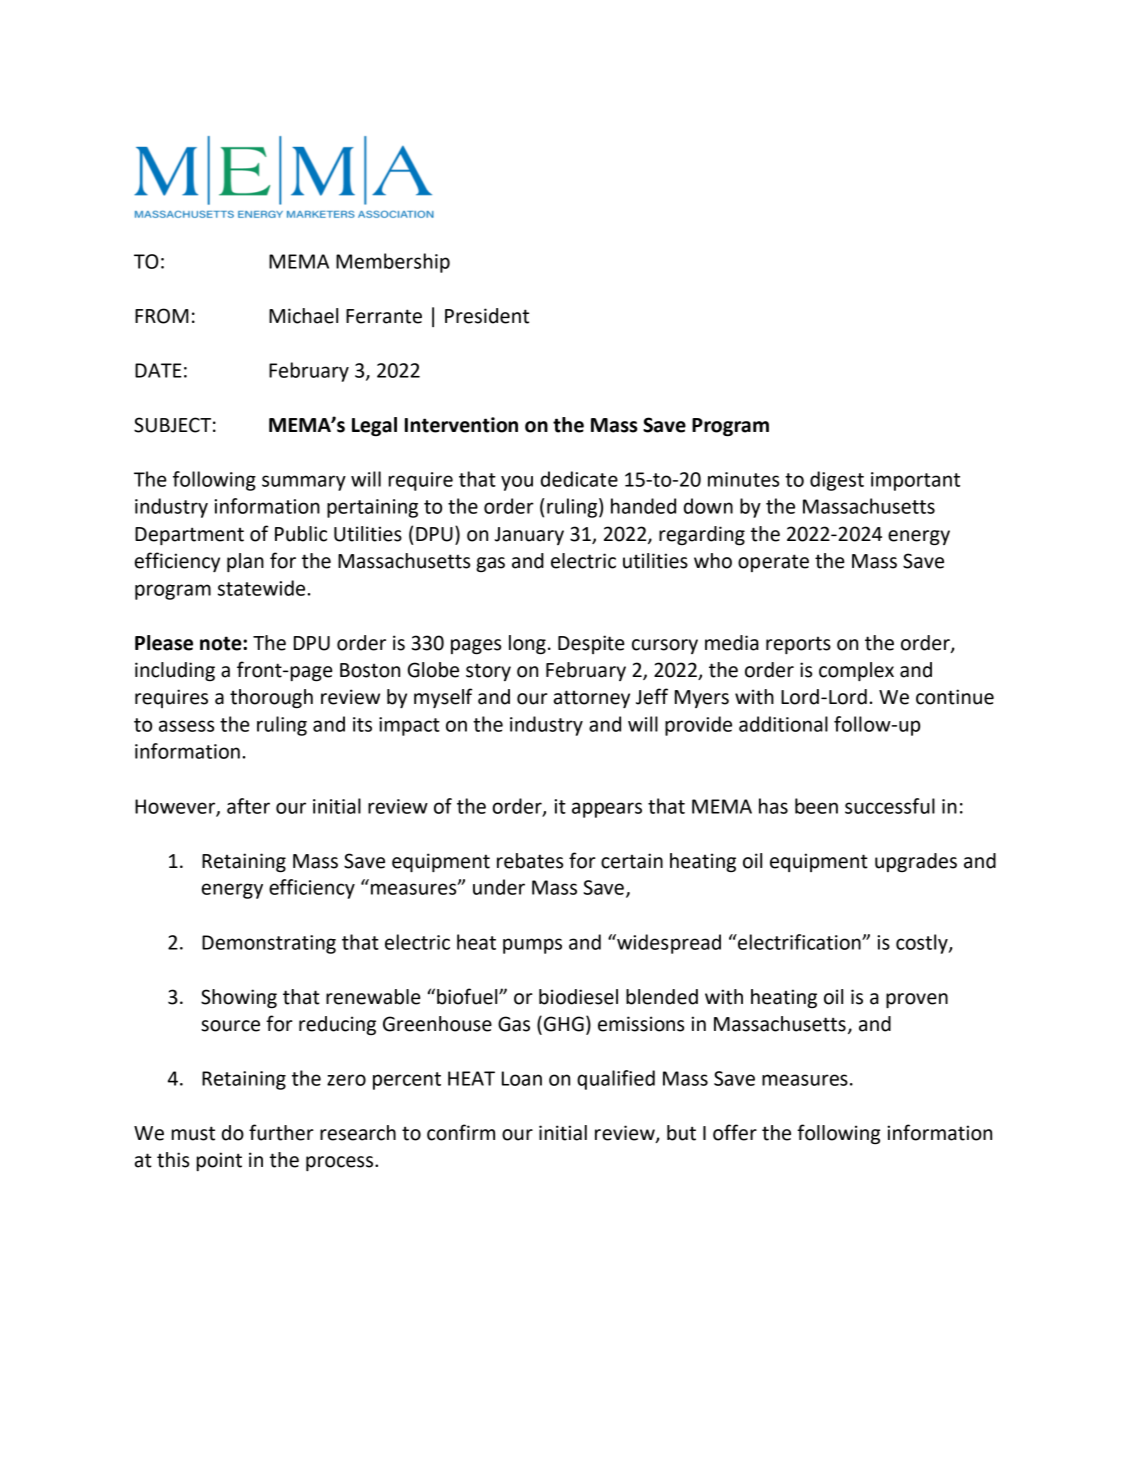 The image size is (1138, 1472). What do you see at coordinates (592, 699) in the image?
I see `attorney` at bounding box center [592, 699].
